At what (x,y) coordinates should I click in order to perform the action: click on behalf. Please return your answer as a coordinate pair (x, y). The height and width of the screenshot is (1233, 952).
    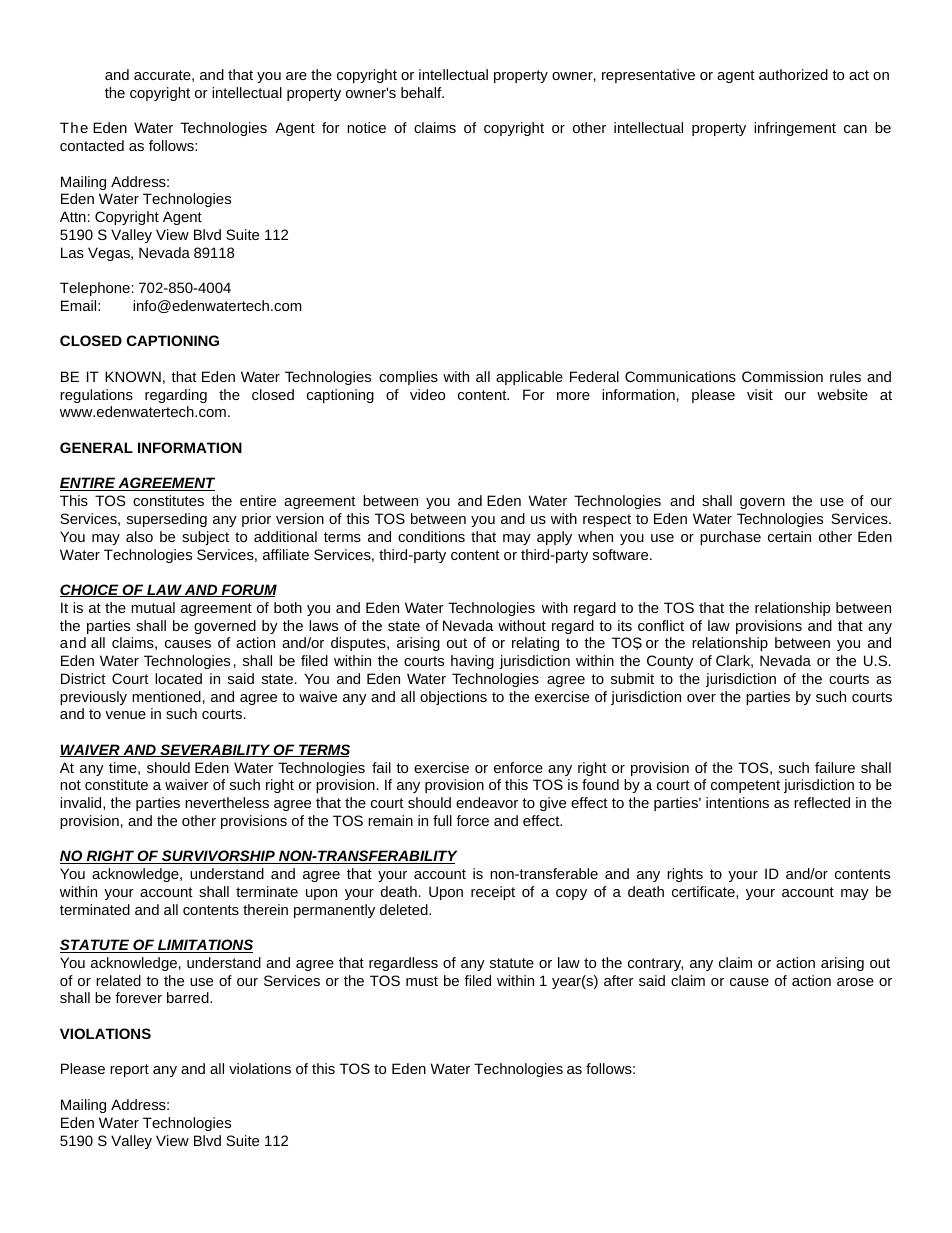
    Looking at the image, I should click on (422, 92).
